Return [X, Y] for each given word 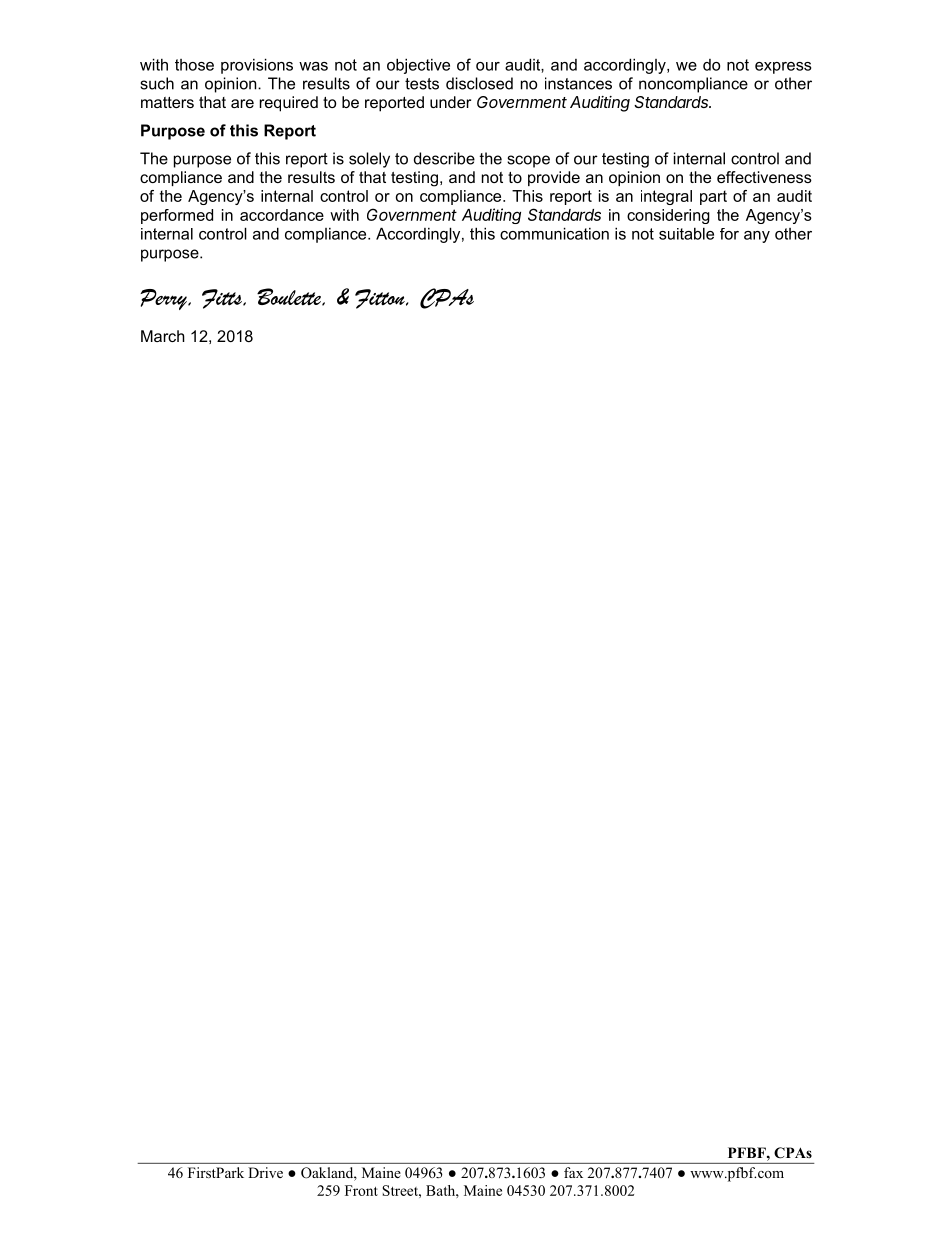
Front [361, 1190]
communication [554, 233]
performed [177, 216]
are [242, 103]
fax [573, 1172]
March [163, 336]
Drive [266, 1172]
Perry [164, 299]
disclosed [479, 83]
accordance [282, 215]
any [757, 237]
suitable [686, 233]
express [783, 68]
